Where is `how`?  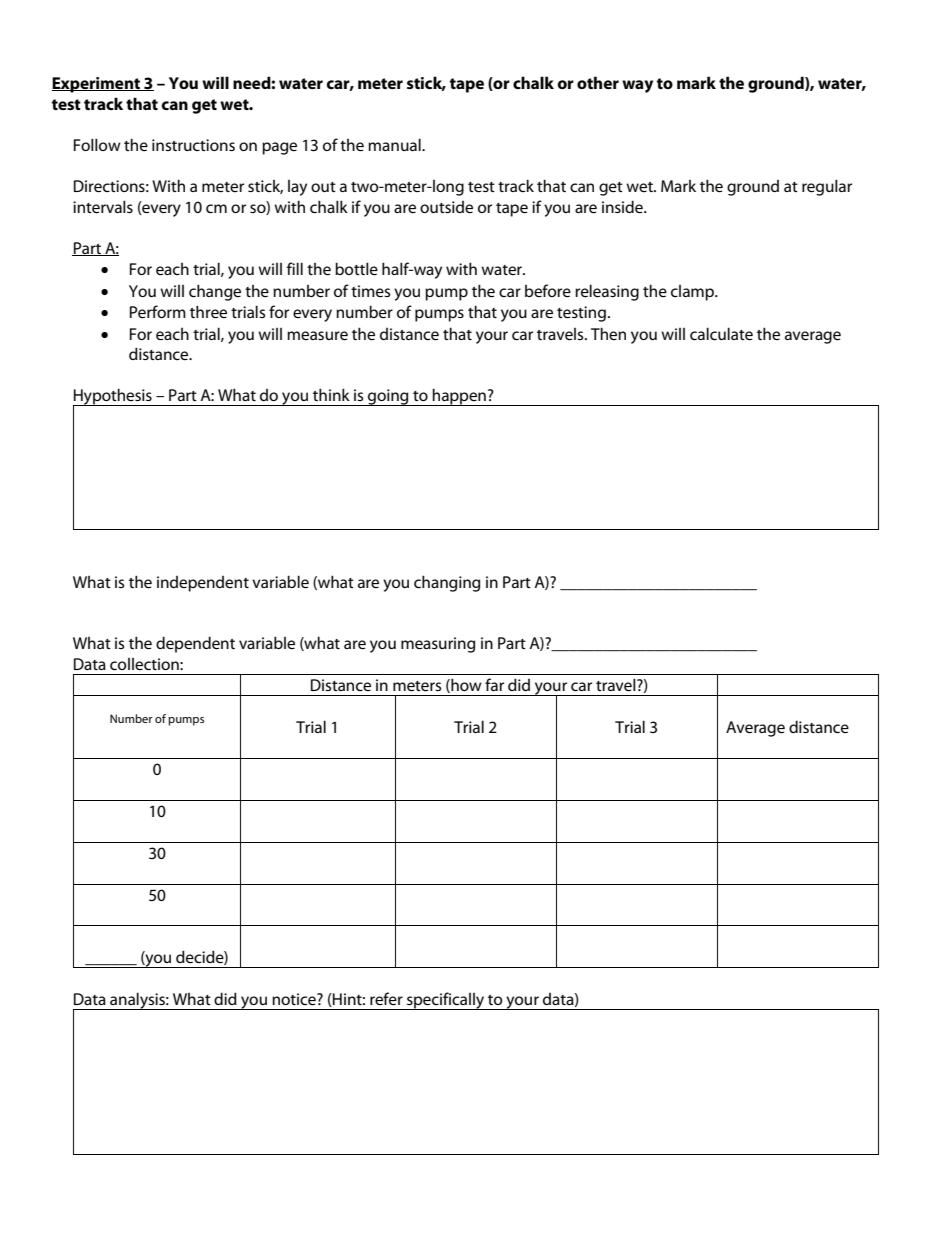
how is located at coordinates (465, 685).
